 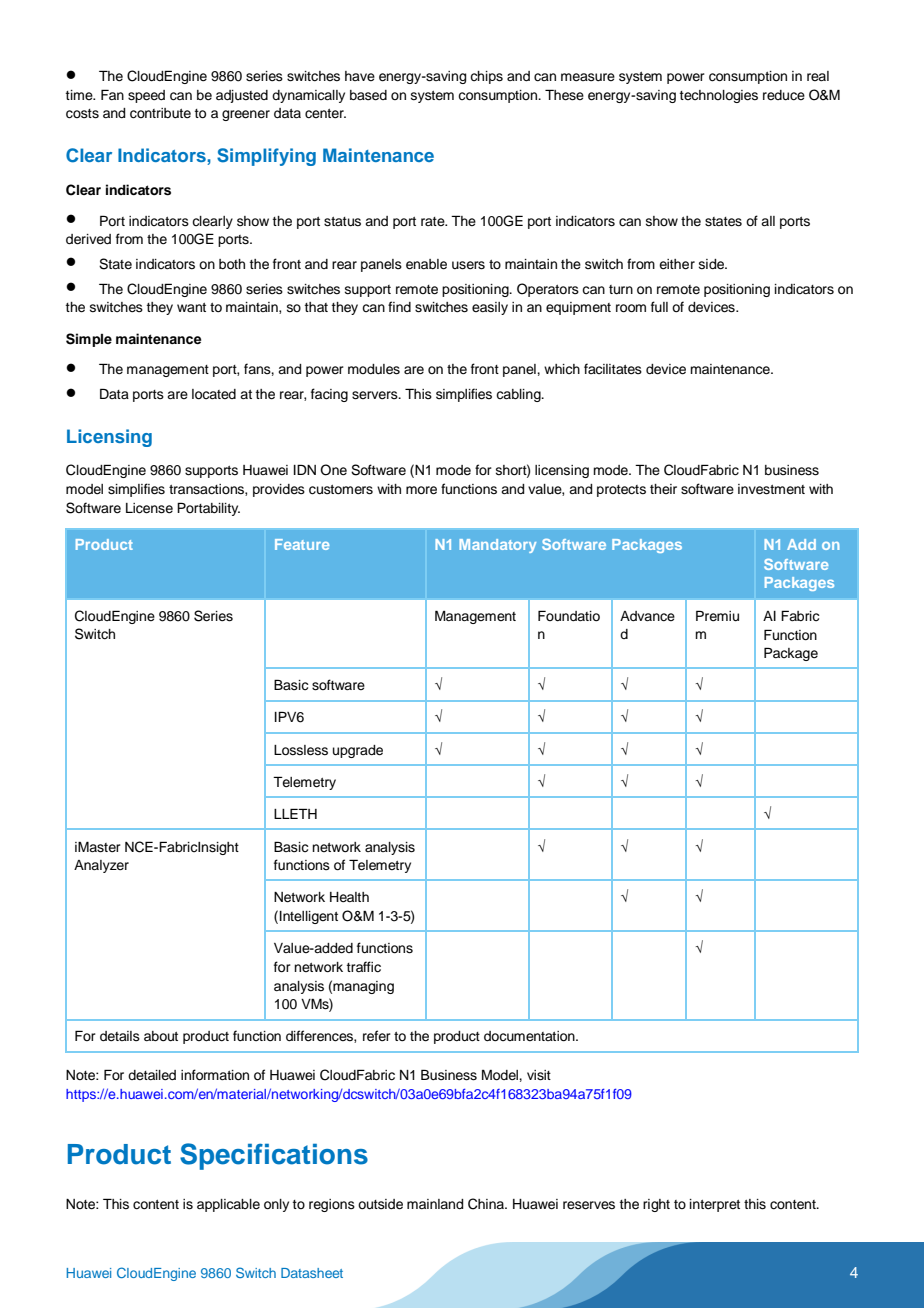 I want to click on applicable, so click(x=228, y=1205).
